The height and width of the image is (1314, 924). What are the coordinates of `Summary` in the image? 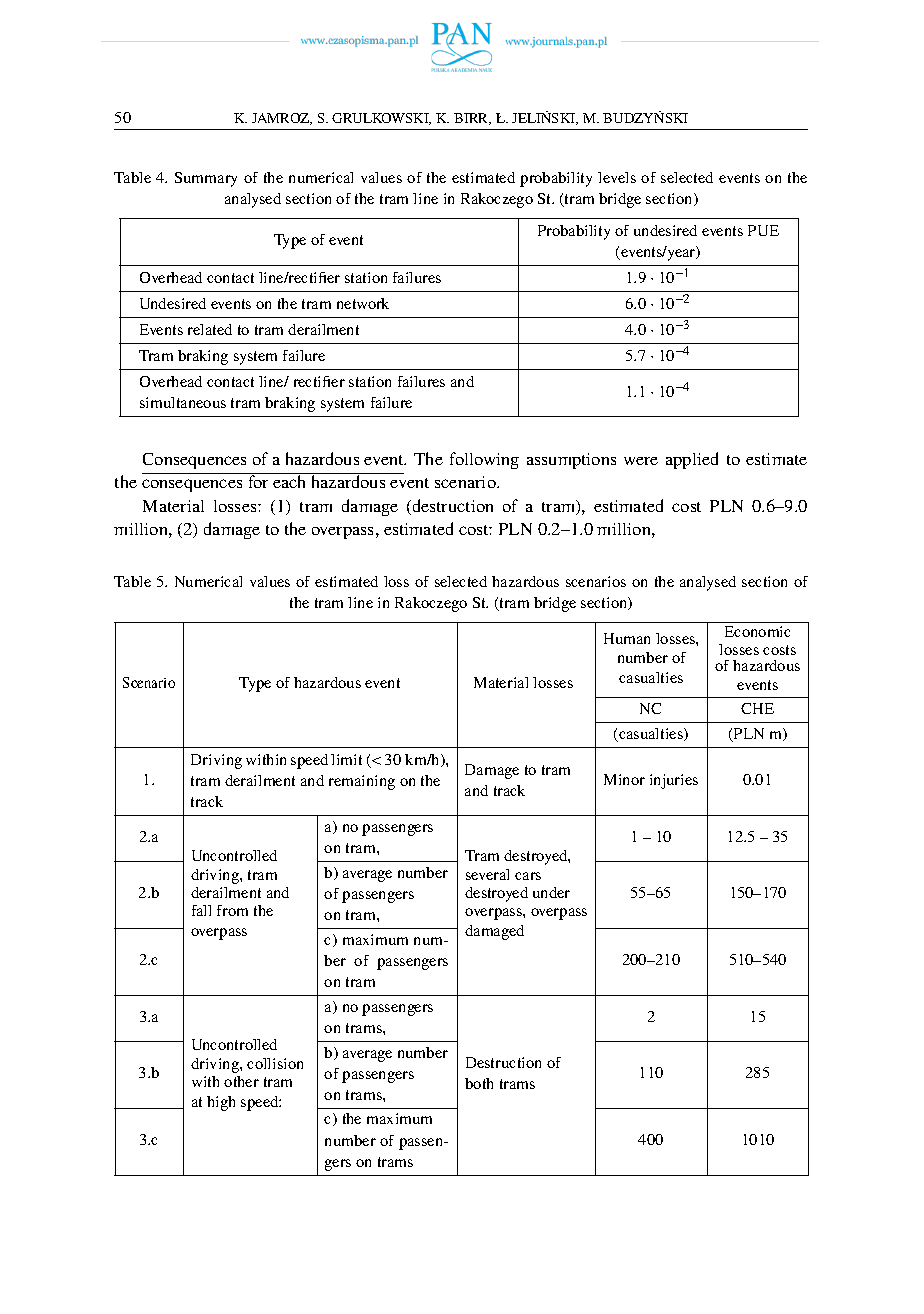 It's located at (206, 179).
